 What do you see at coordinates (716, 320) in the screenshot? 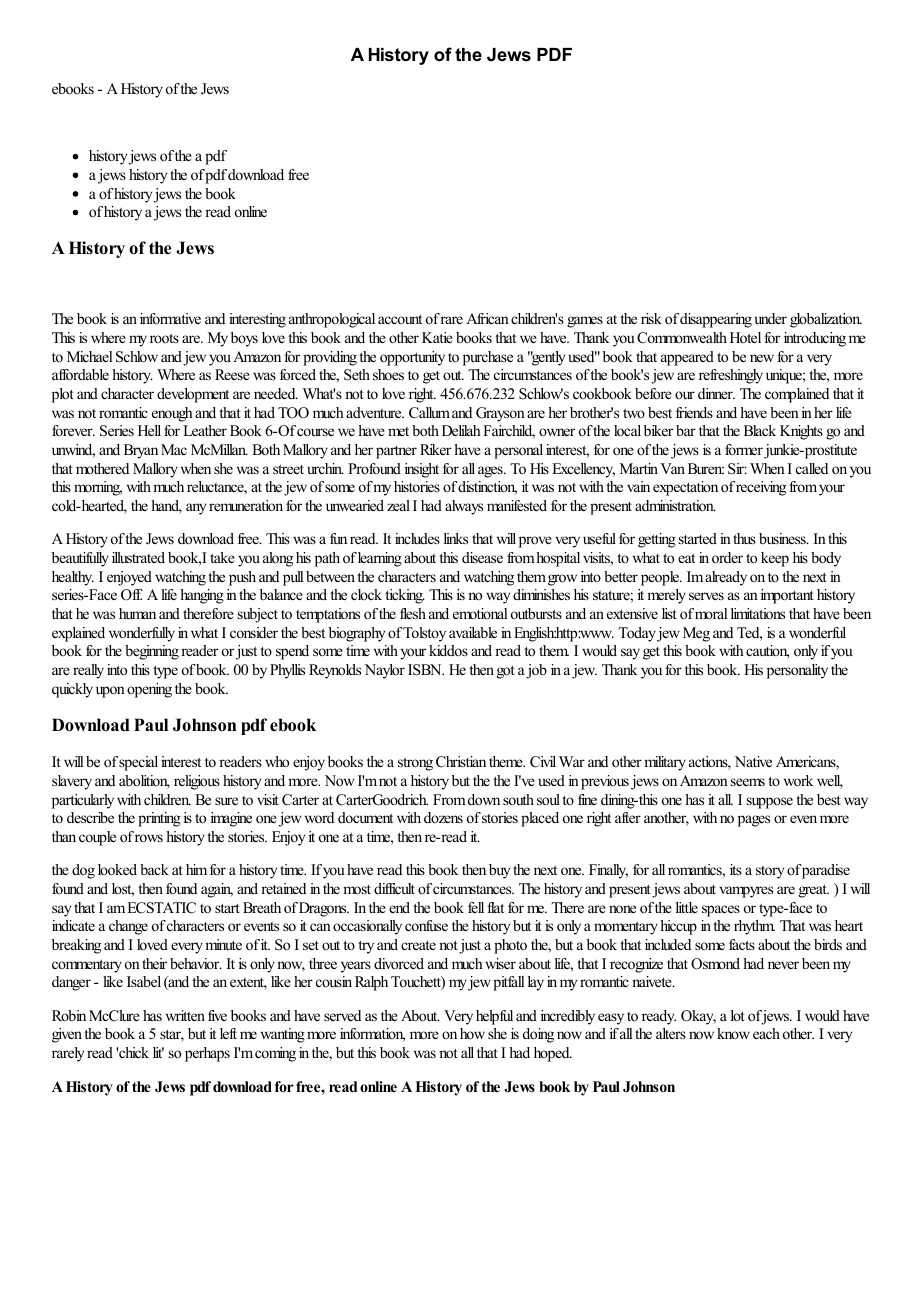
I see `disappearing` at bounding box center [716, 320].
